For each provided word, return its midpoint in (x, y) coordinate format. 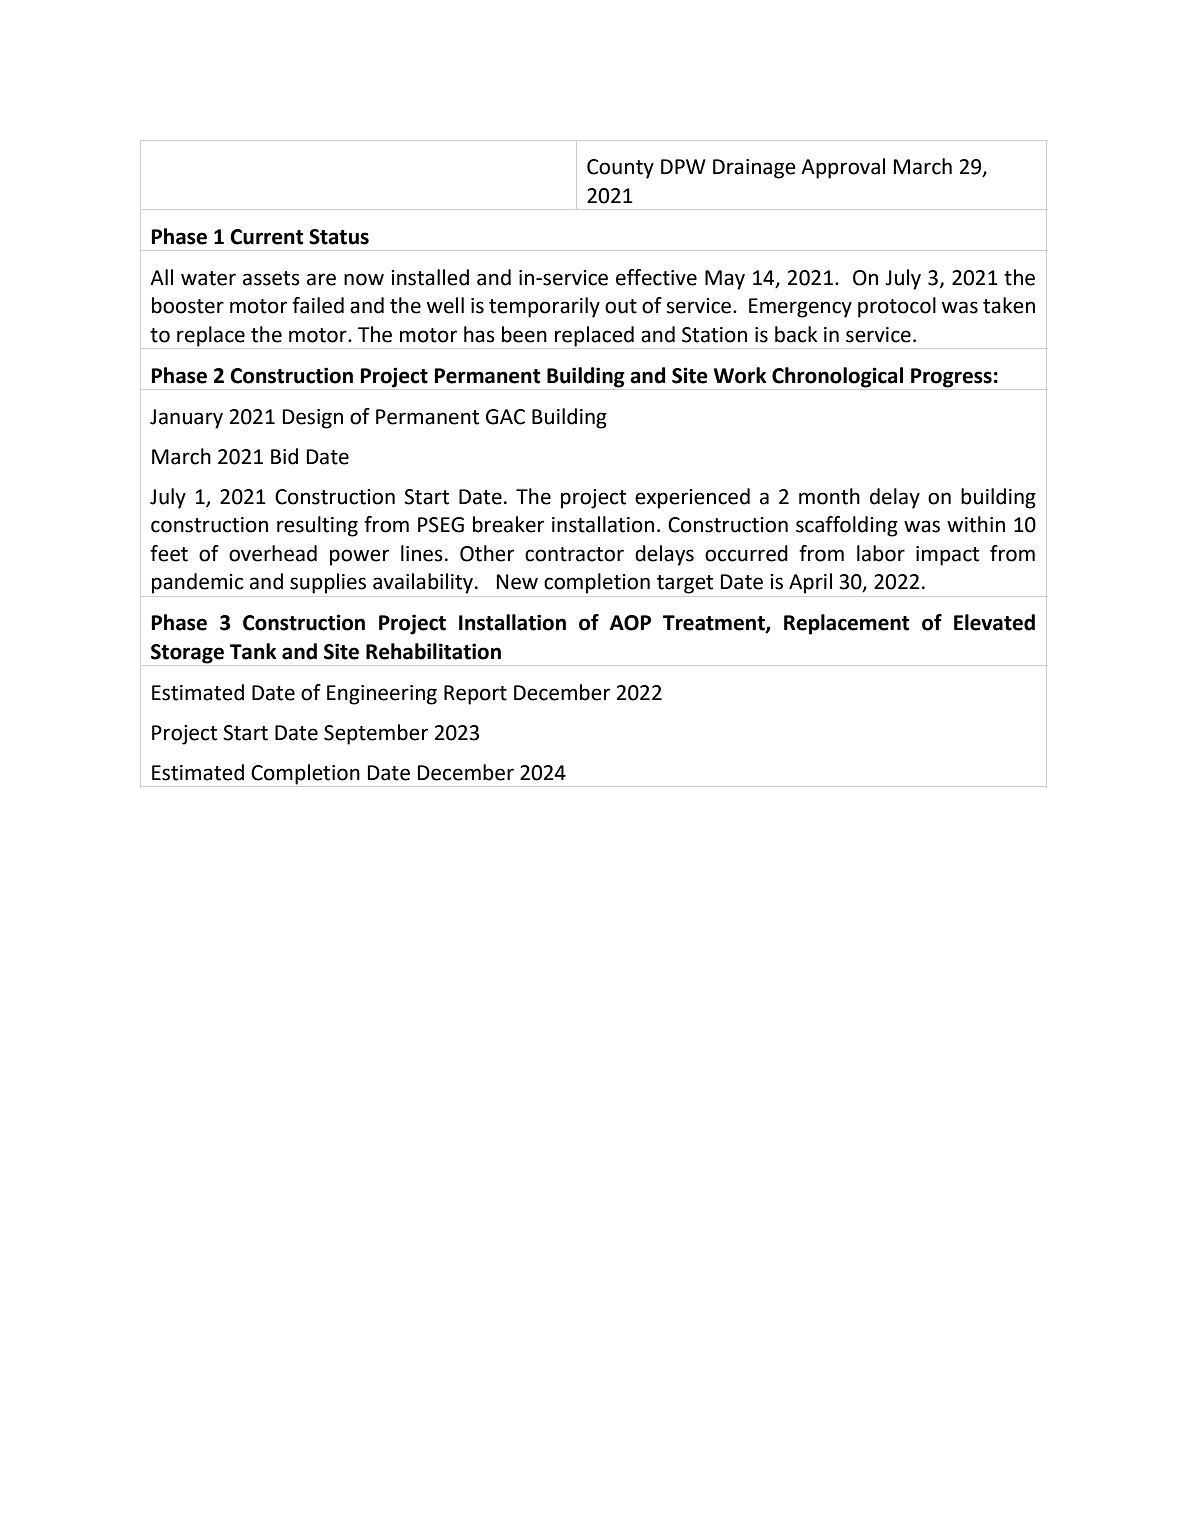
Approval (843, 168)
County (620, 169)
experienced (692, 498)
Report (475, 695)
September (376, 734)
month (829, 496)
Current (267, 237)
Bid (284, 456)
